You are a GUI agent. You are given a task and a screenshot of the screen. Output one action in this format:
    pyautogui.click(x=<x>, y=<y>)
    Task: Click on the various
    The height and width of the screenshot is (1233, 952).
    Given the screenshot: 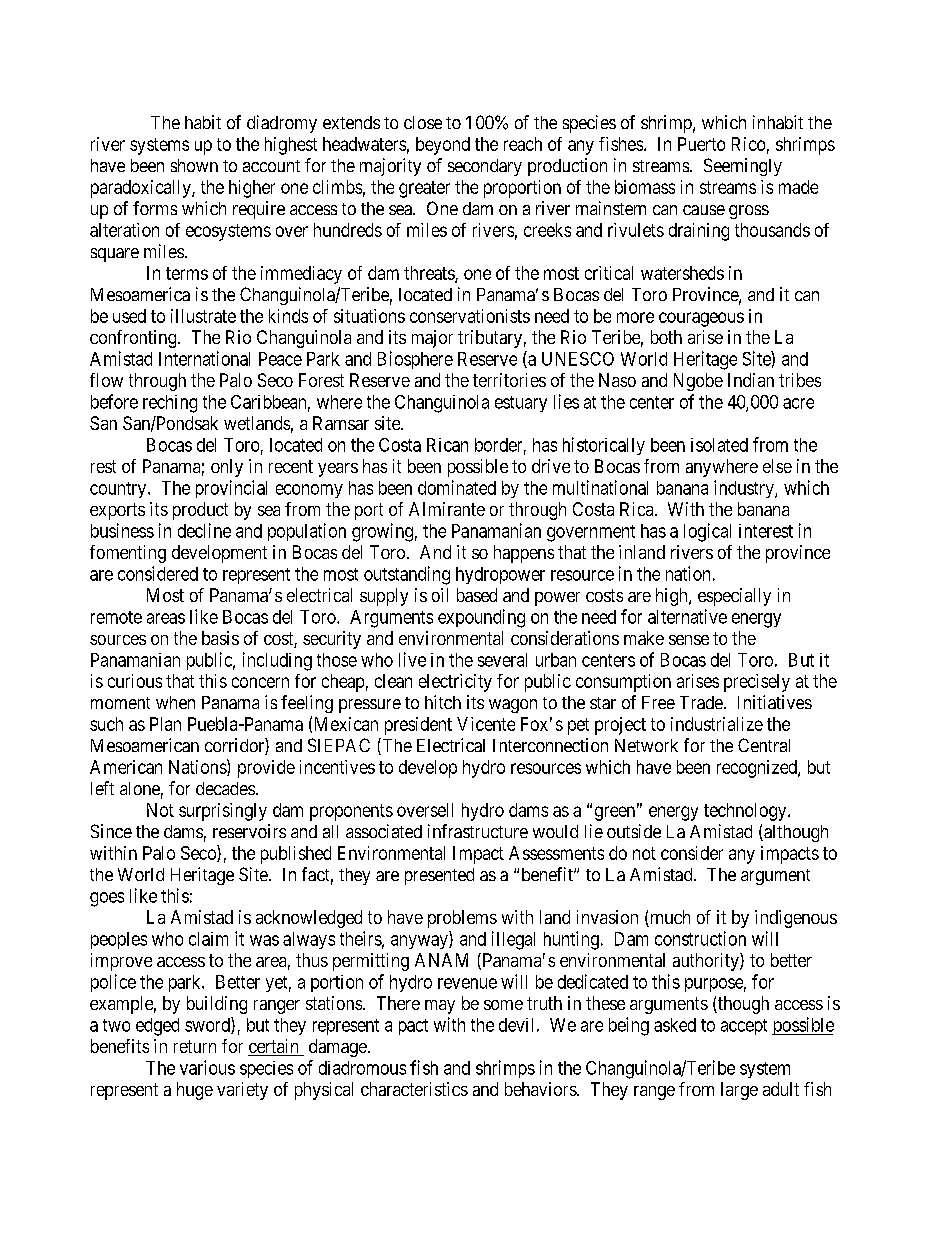 What is the action you would take?
    pyautogui.click(x=207, y=1067)
